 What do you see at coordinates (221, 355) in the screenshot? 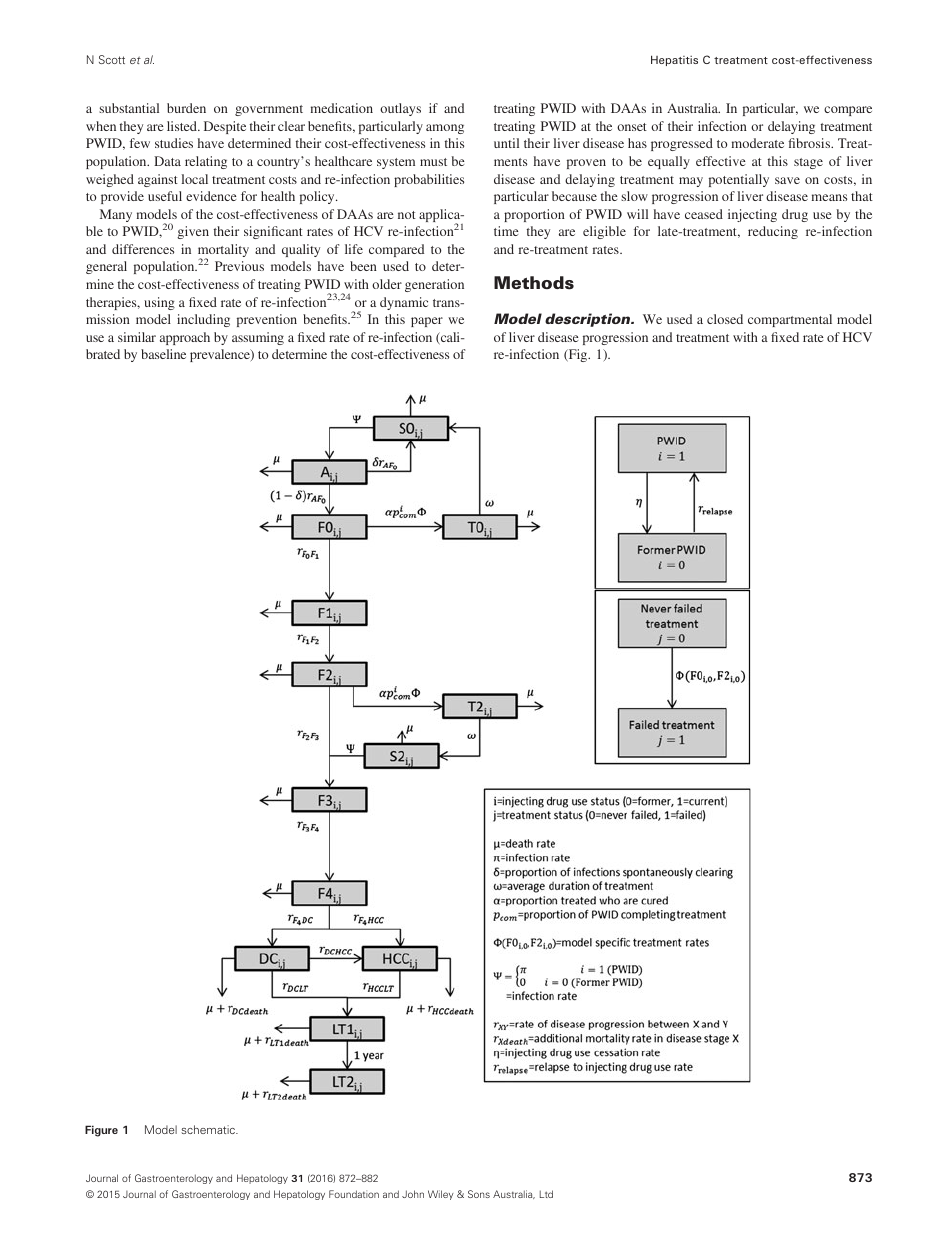
I see `prevalence` at bounding box center [221, 355].
